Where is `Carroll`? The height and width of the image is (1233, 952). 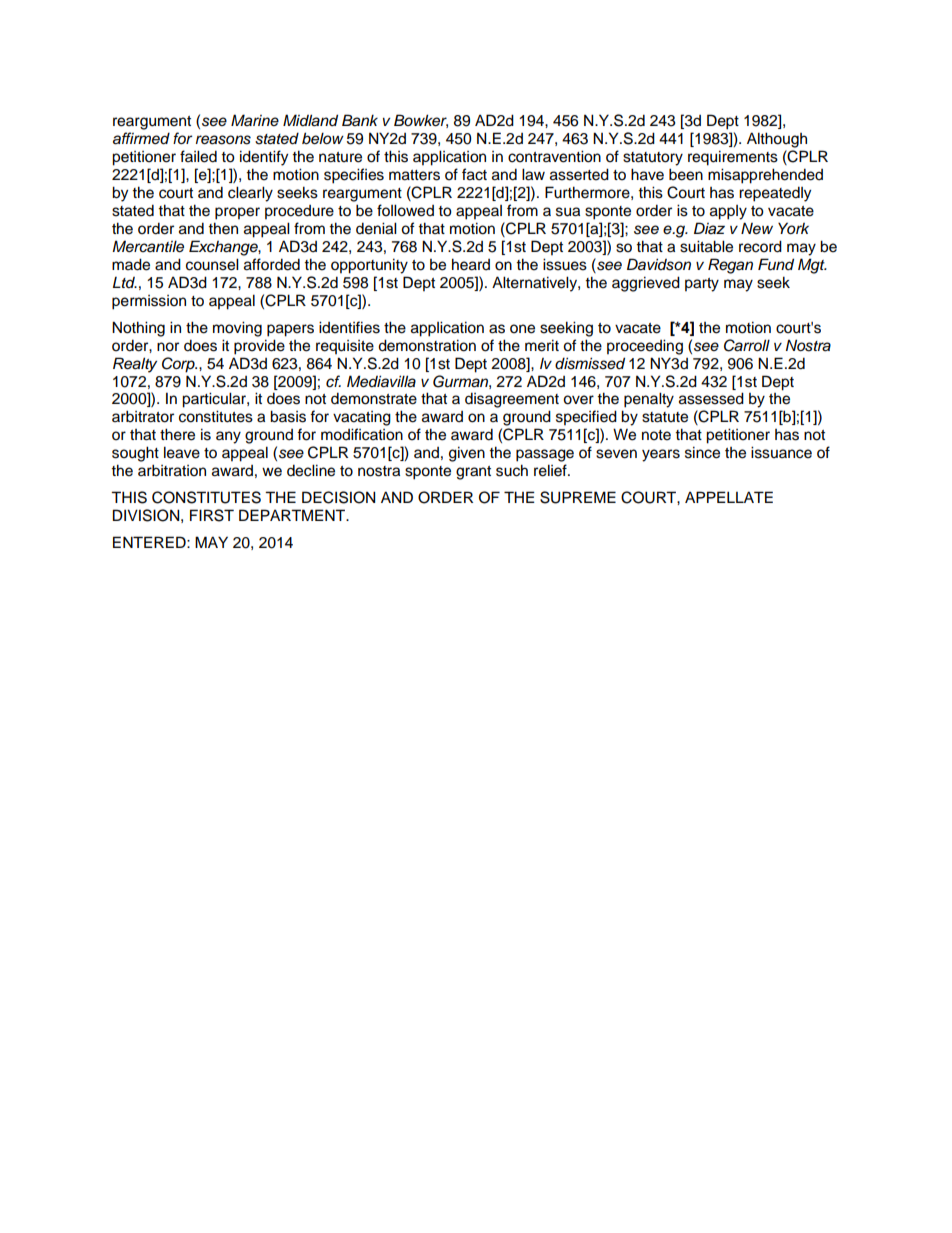
Carroll is located at coordinates (747, 345).
